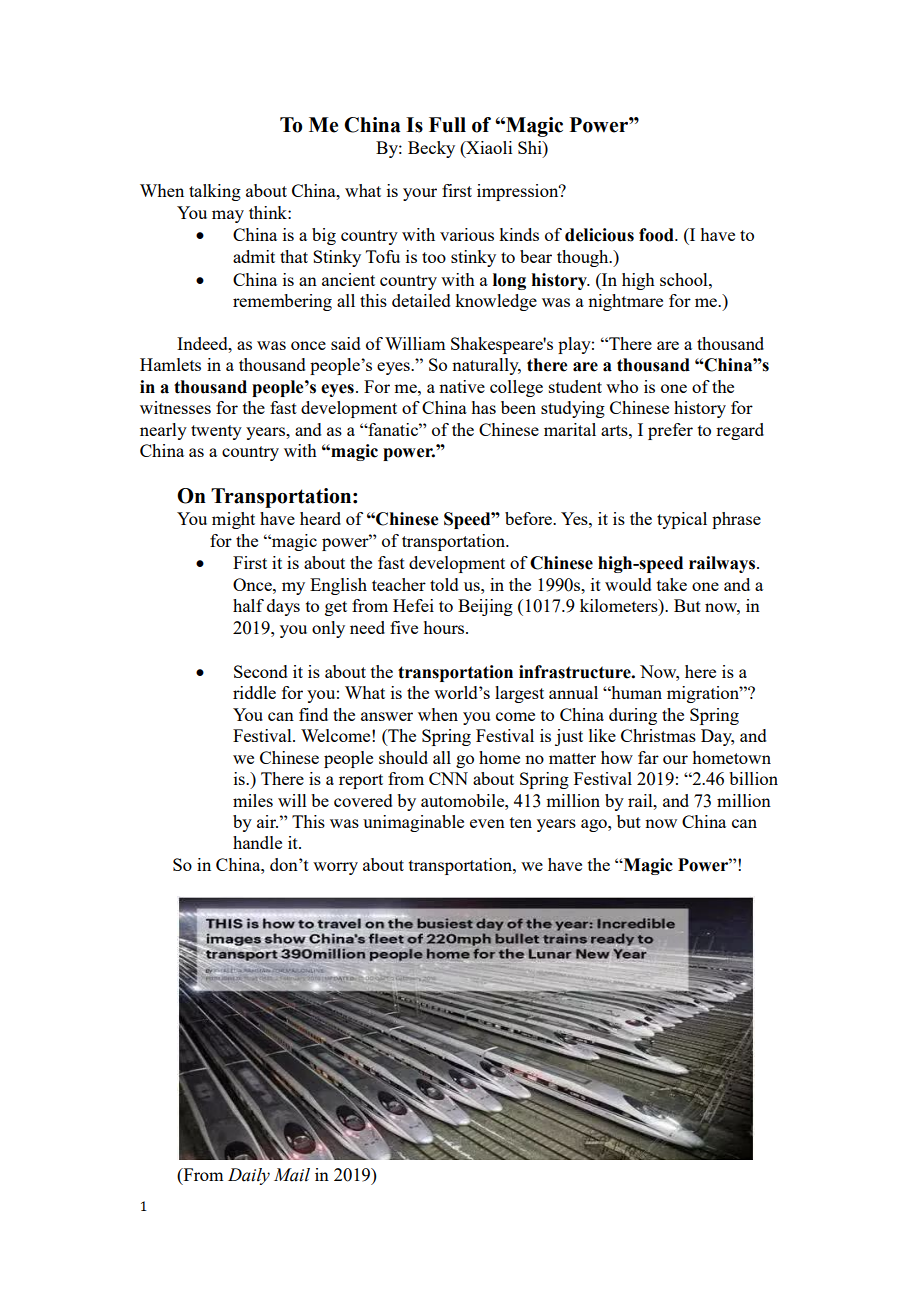 The width and height of the document is (924, 1308). Describe the element at coordinates (249, 1176) in the document. I see `Daily` at that location.
